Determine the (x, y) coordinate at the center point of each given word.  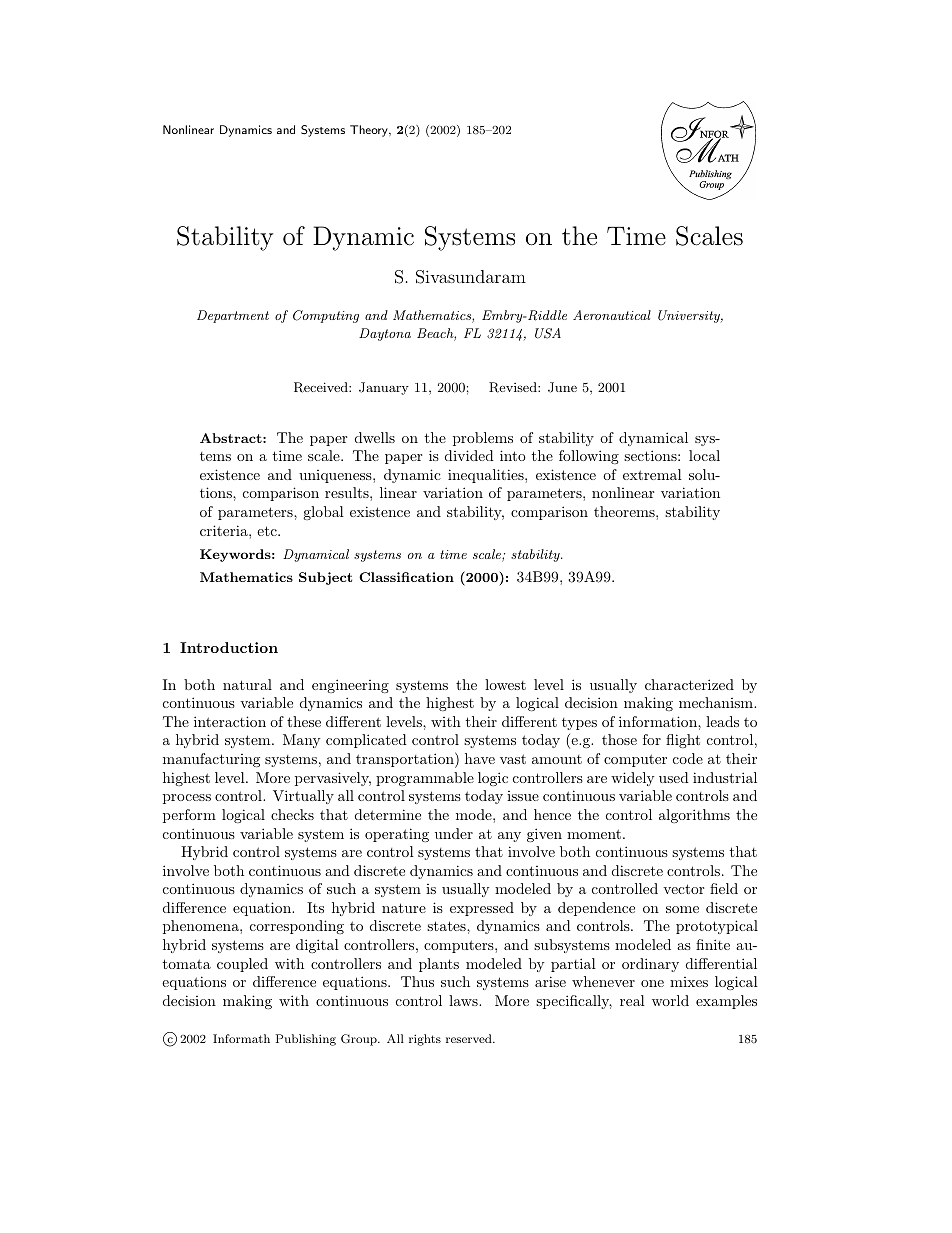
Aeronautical (612, 315)
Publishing (306, 1040)
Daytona (385, 334)
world (670, 1000)
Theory (370, 131)
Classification (406, 577)
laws (464, 1000)
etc (268, 531)
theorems (625, 511)
